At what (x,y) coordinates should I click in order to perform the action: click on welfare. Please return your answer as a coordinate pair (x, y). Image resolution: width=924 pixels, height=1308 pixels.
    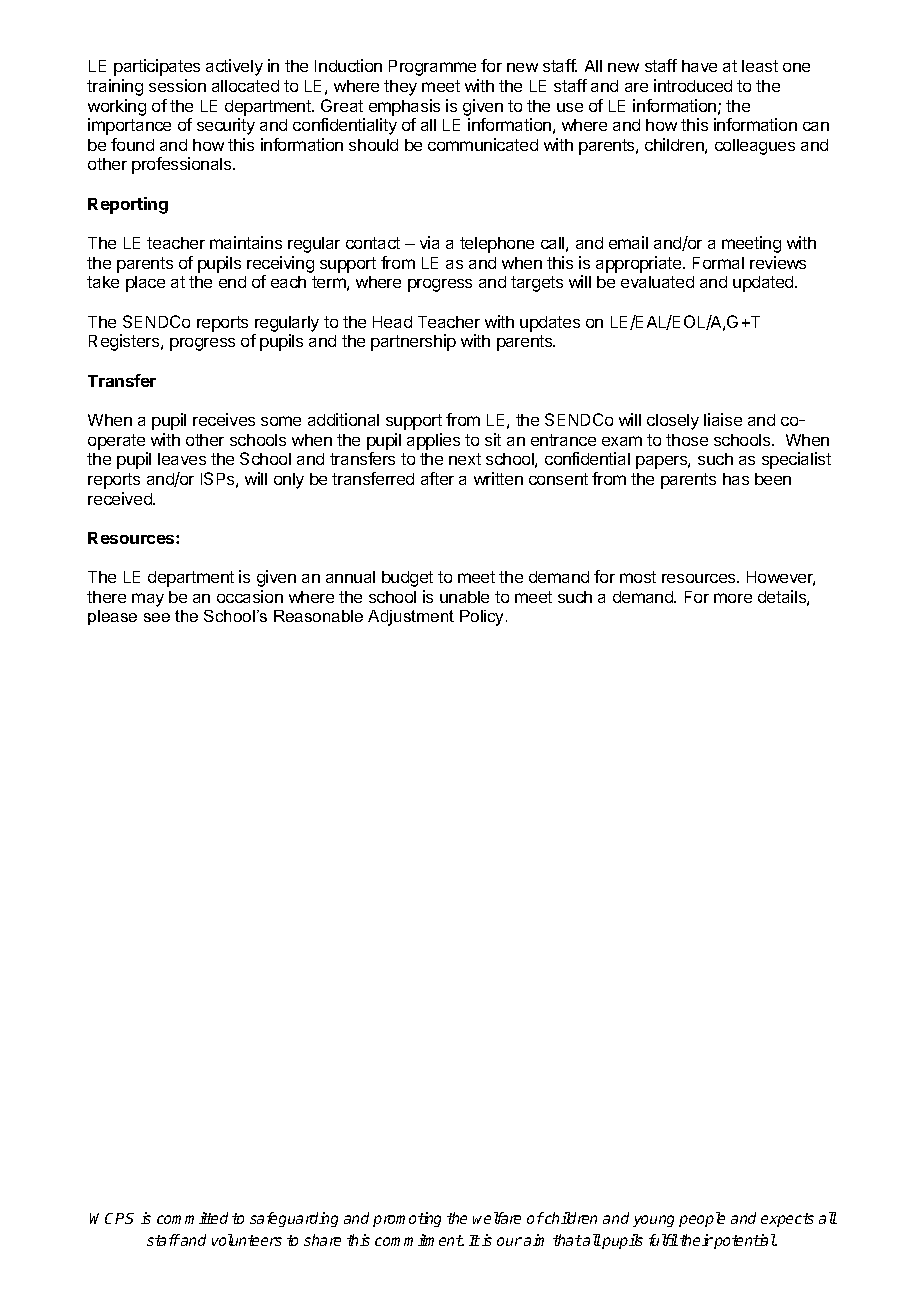
    Looking at the image, I should click on (497, 1218).
